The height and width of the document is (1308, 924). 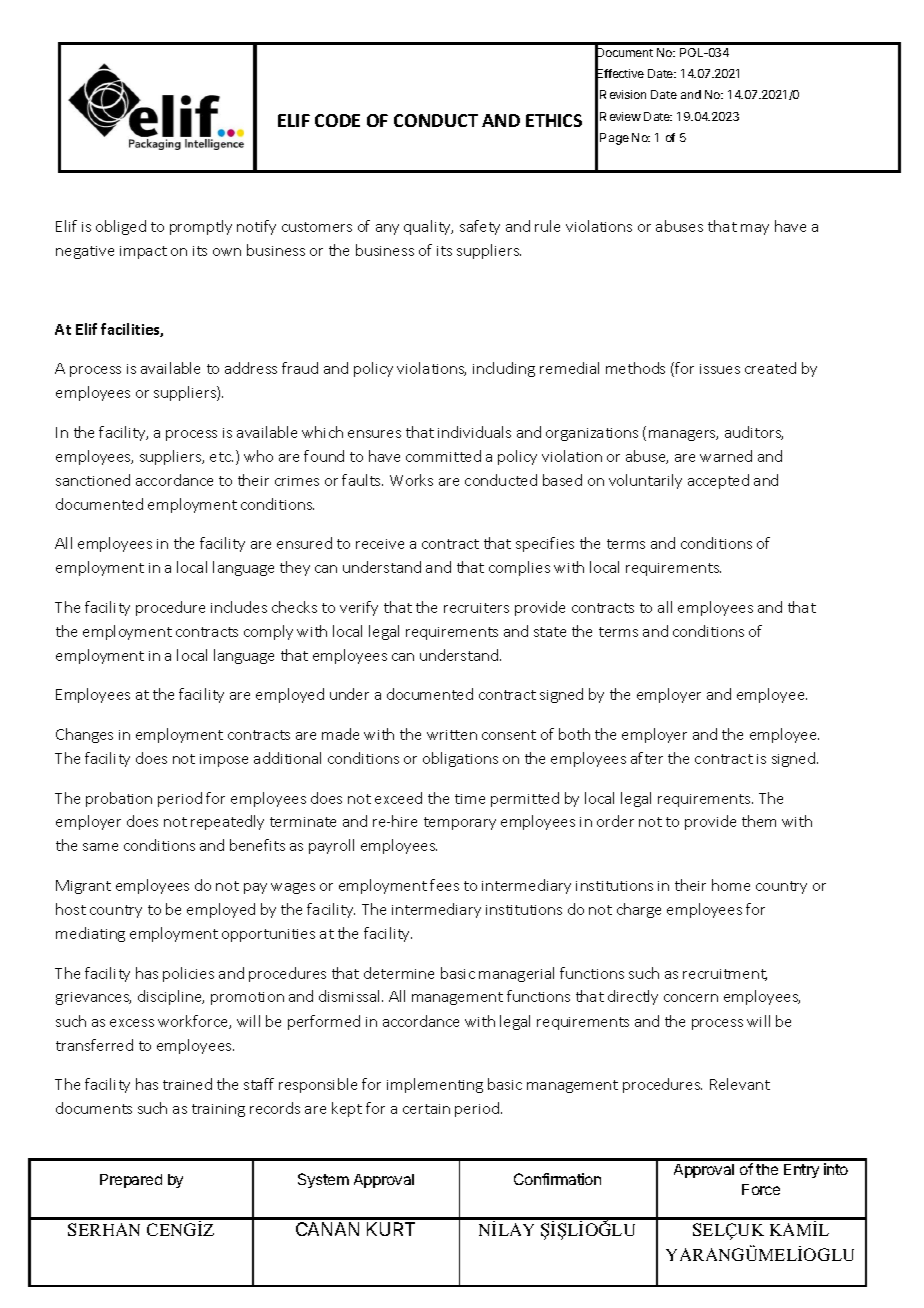 What do you see at coordinates (554, 120) in the document?
I see `ETHICS` at bounding box center [554, 120].
